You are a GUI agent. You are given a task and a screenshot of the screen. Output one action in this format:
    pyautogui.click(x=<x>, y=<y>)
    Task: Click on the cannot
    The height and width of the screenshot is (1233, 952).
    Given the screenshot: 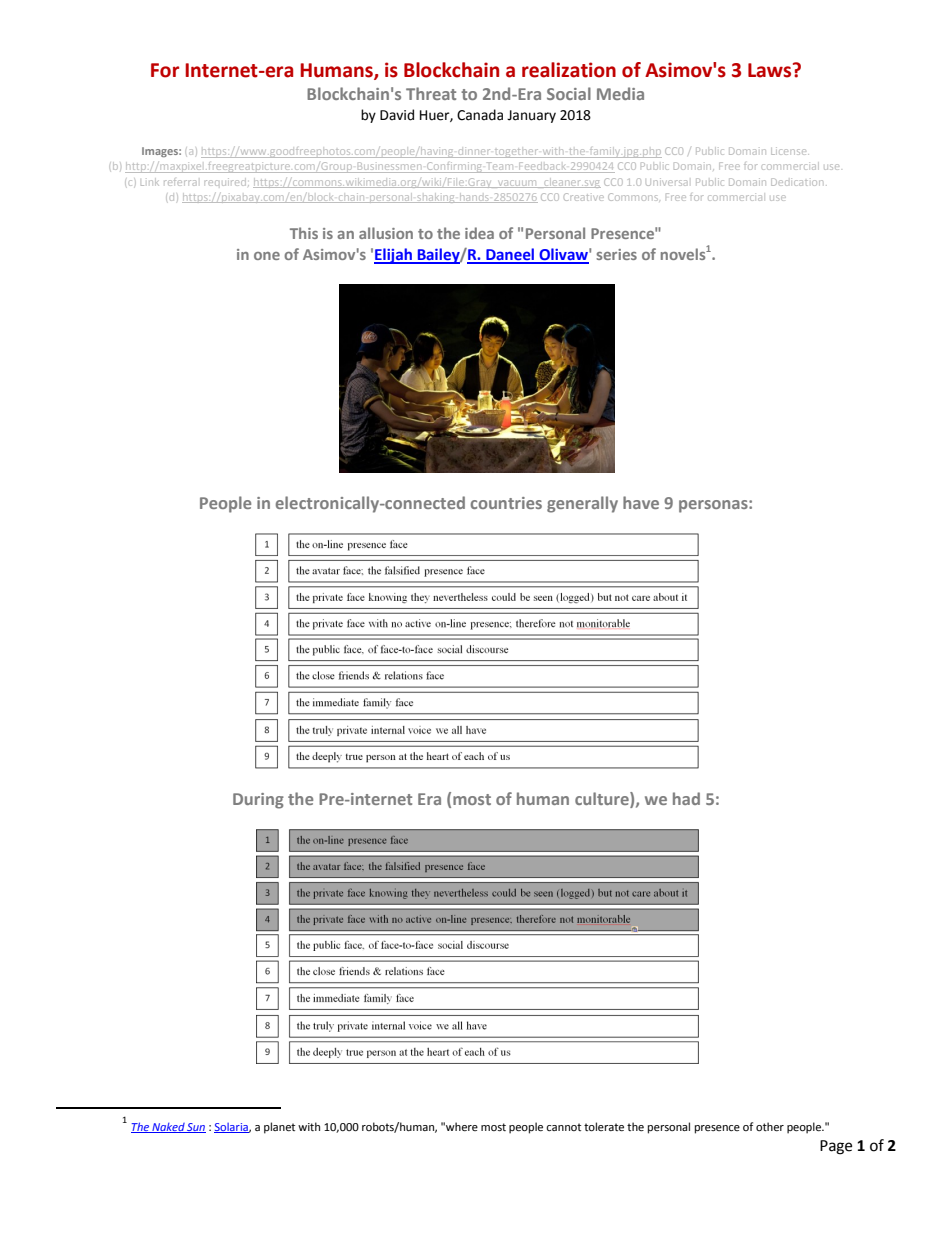 What is the action you would take?
    pyautogui.click(x=563, y=1127)
